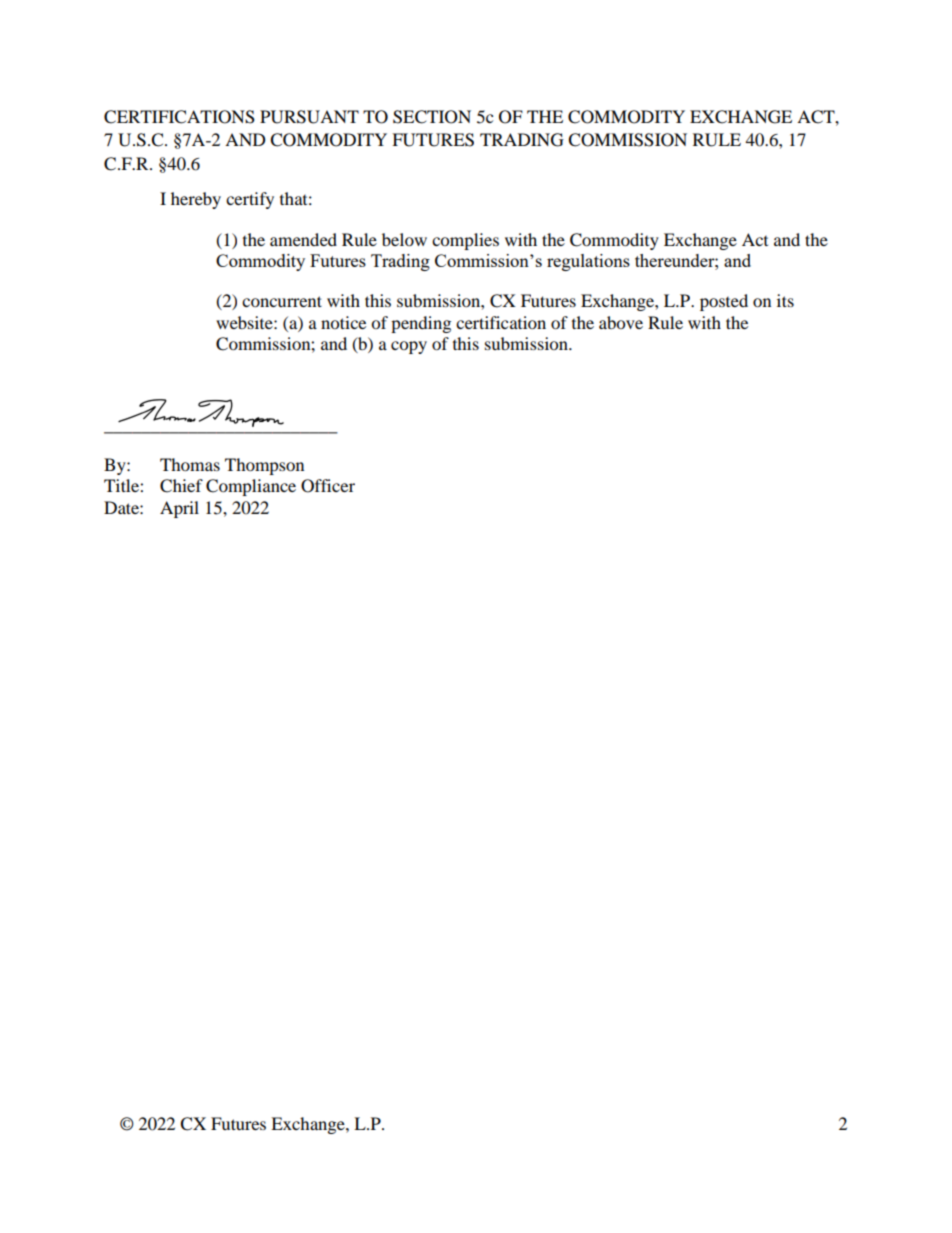  Describe the element at coordinates (328, 486) in the screenshot. I see `Officer` at that location.
